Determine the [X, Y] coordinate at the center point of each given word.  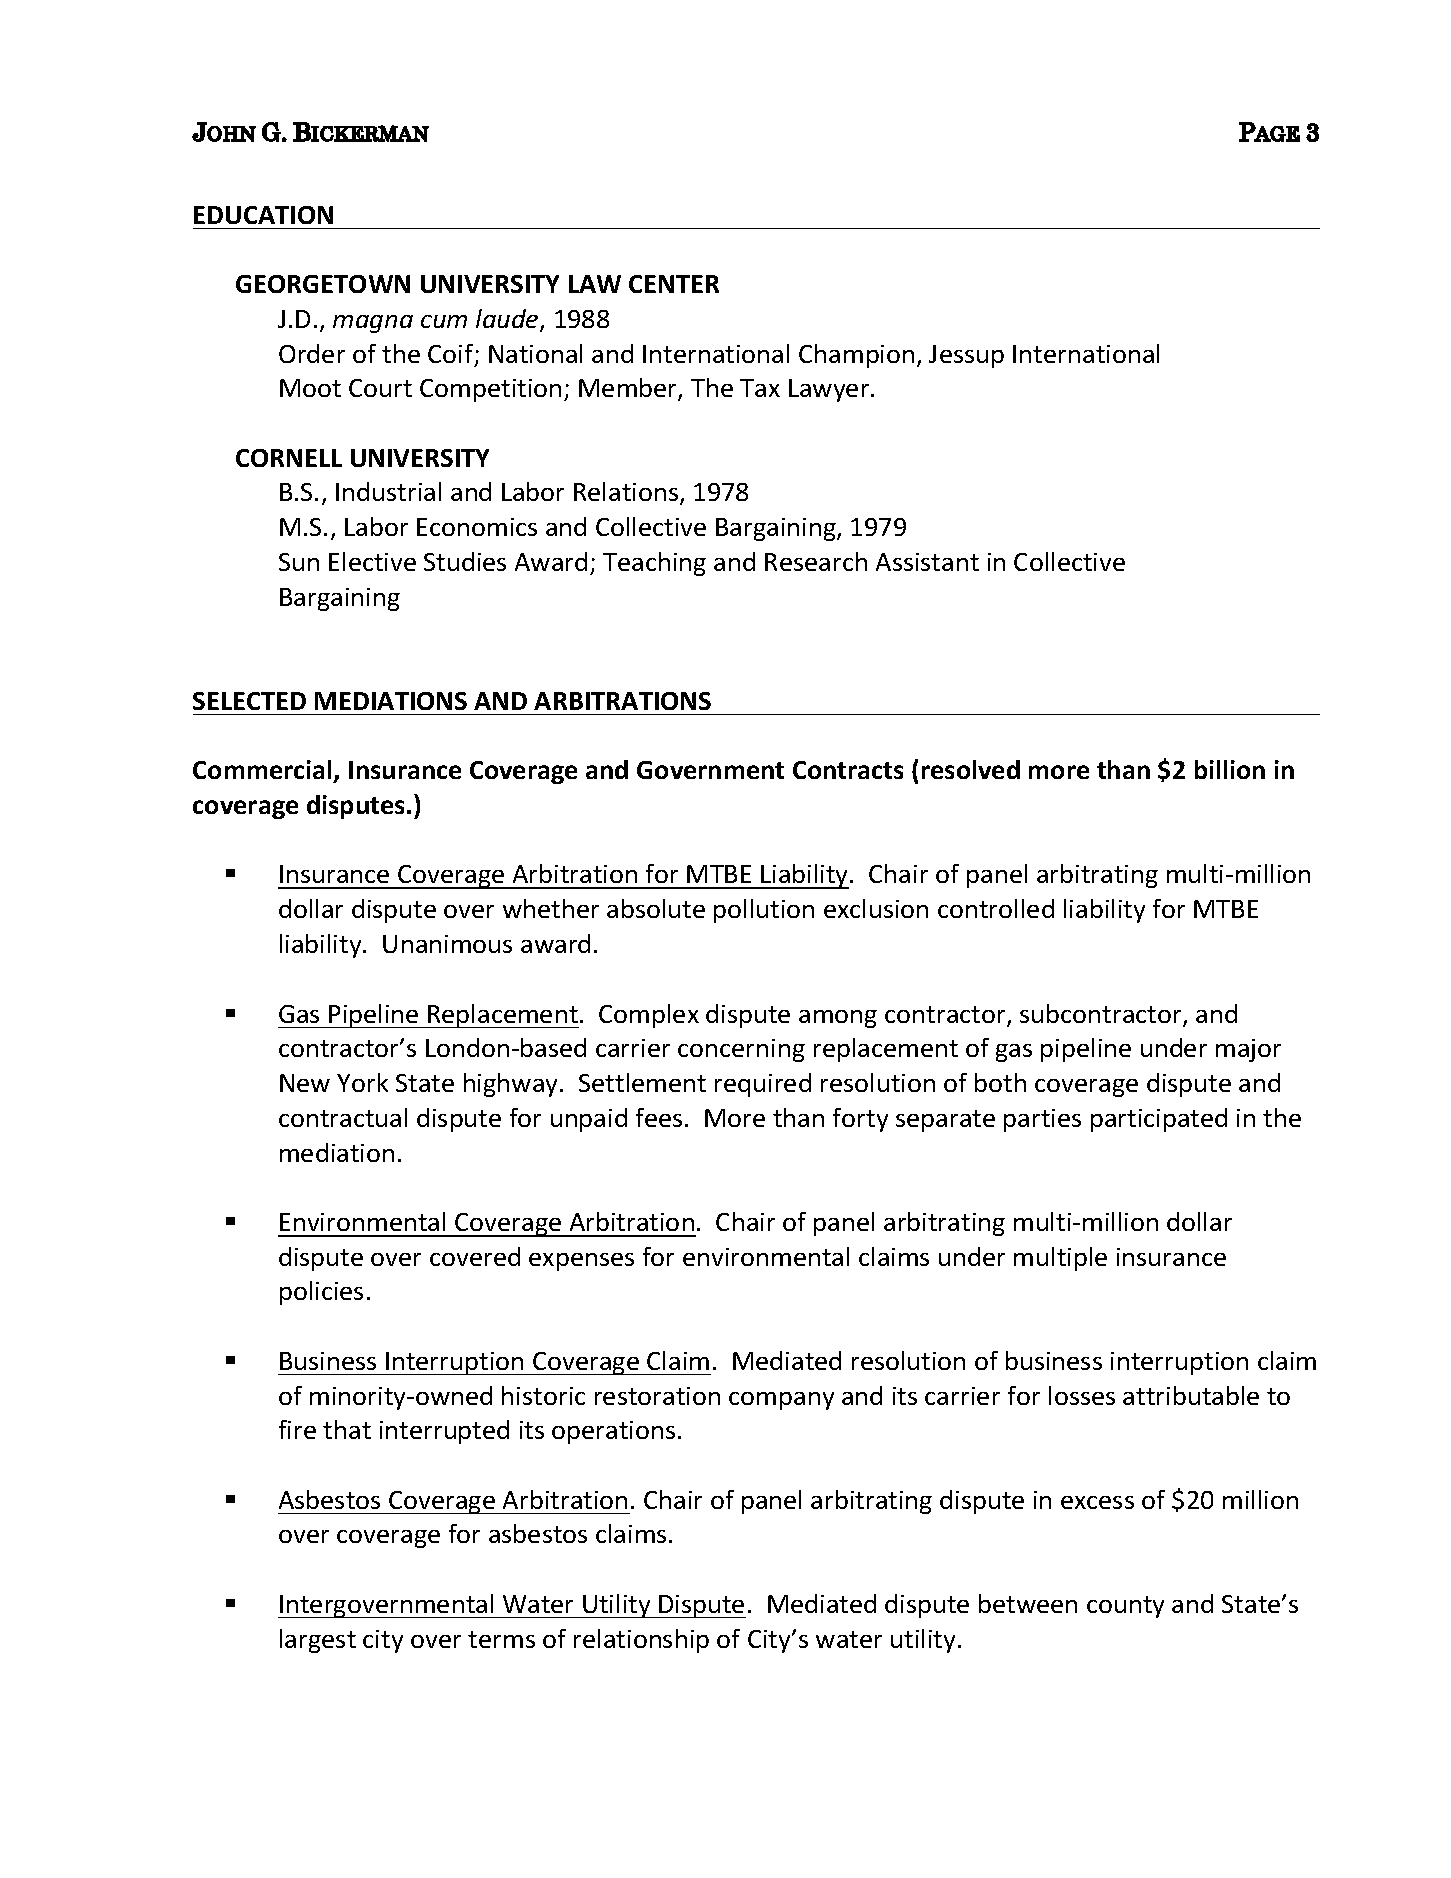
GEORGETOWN [323, 284]
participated [1159, 1120]
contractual [343, 1117]
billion [1230, 769]
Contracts [848, 770]
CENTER [674, 284]
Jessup [966, 356]
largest [318, 1641]
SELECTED [249, 701]
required [763, 1085]
